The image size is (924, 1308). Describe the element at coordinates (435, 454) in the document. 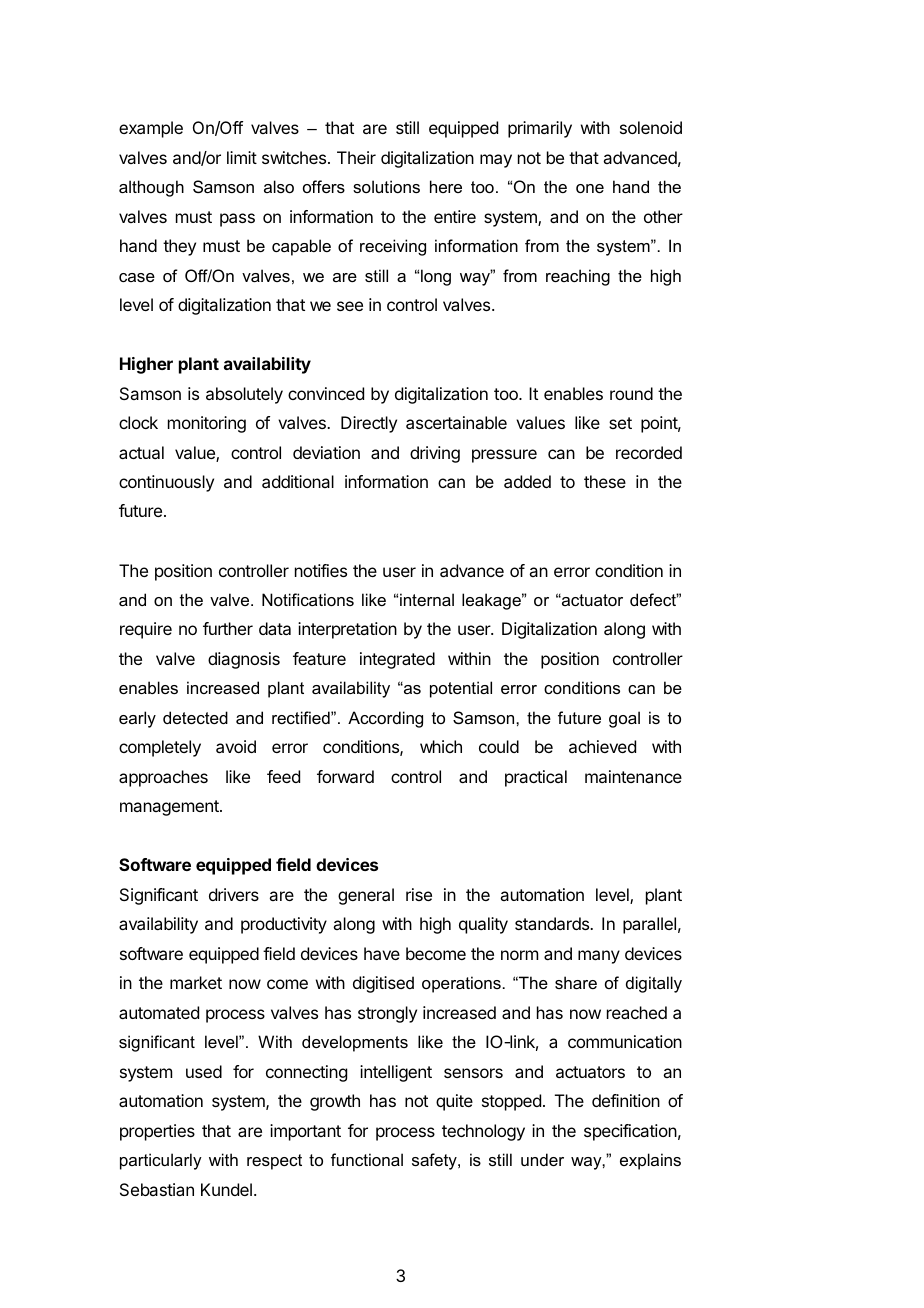

I see `driving` at that location.
